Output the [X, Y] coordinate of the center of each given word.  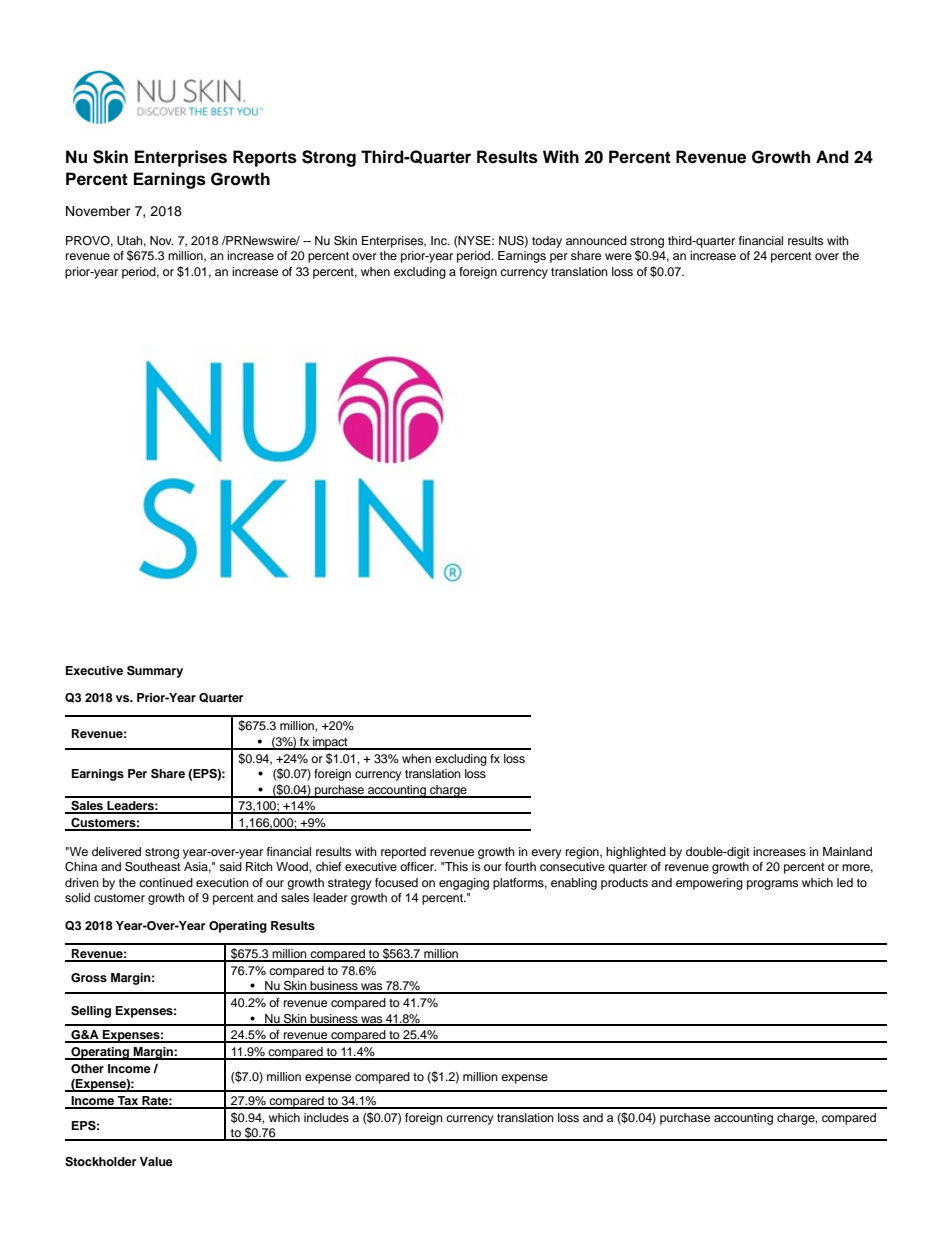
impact [330, 743]
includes [326, 1117]
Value [156, 1161]
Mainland [847, 851]
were [618, 256]
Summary [155, 672]
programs [772, 885]
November [98, 211]
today [547, 242]
